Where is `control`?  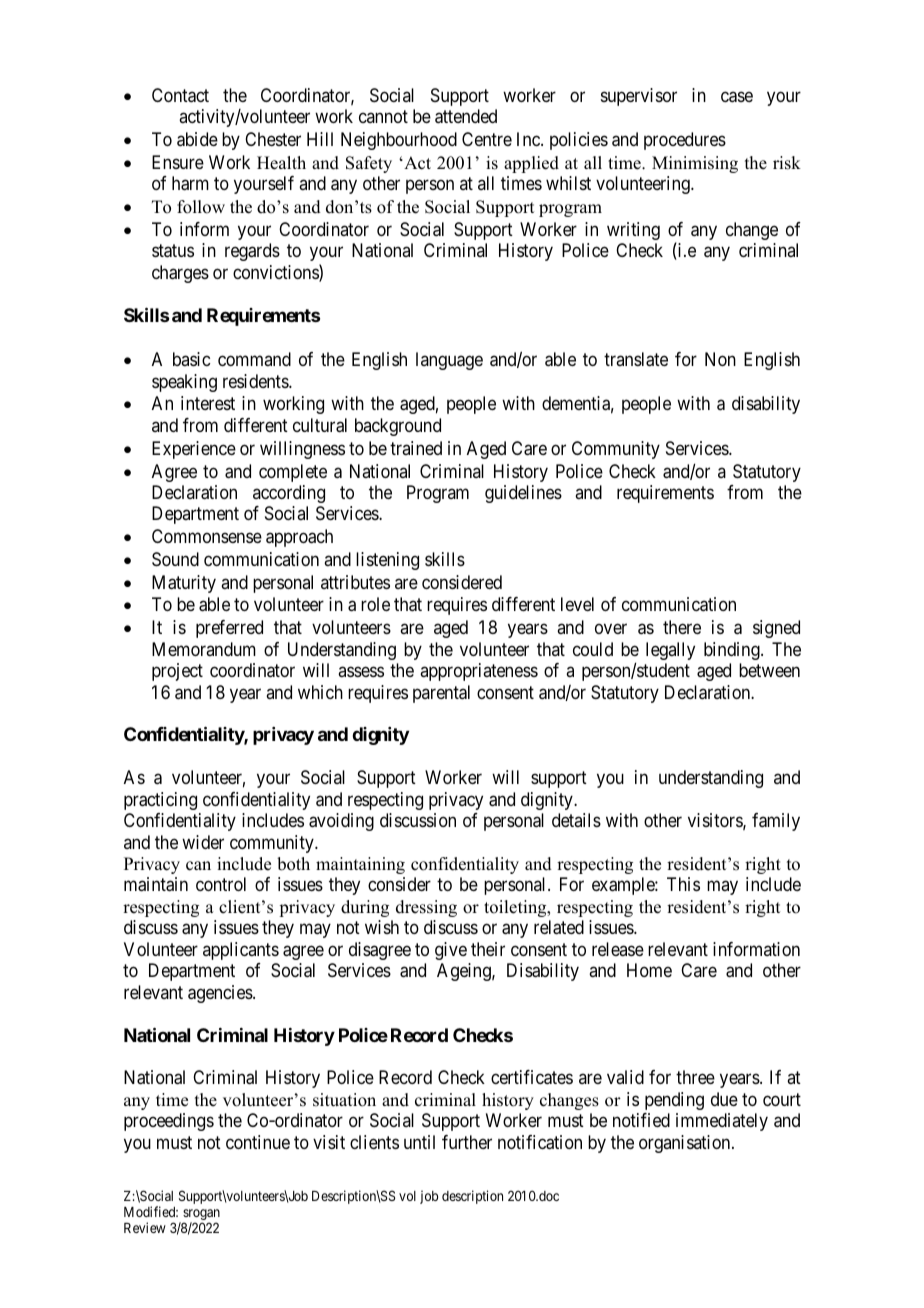
control is located at coordinates (221, 884).
